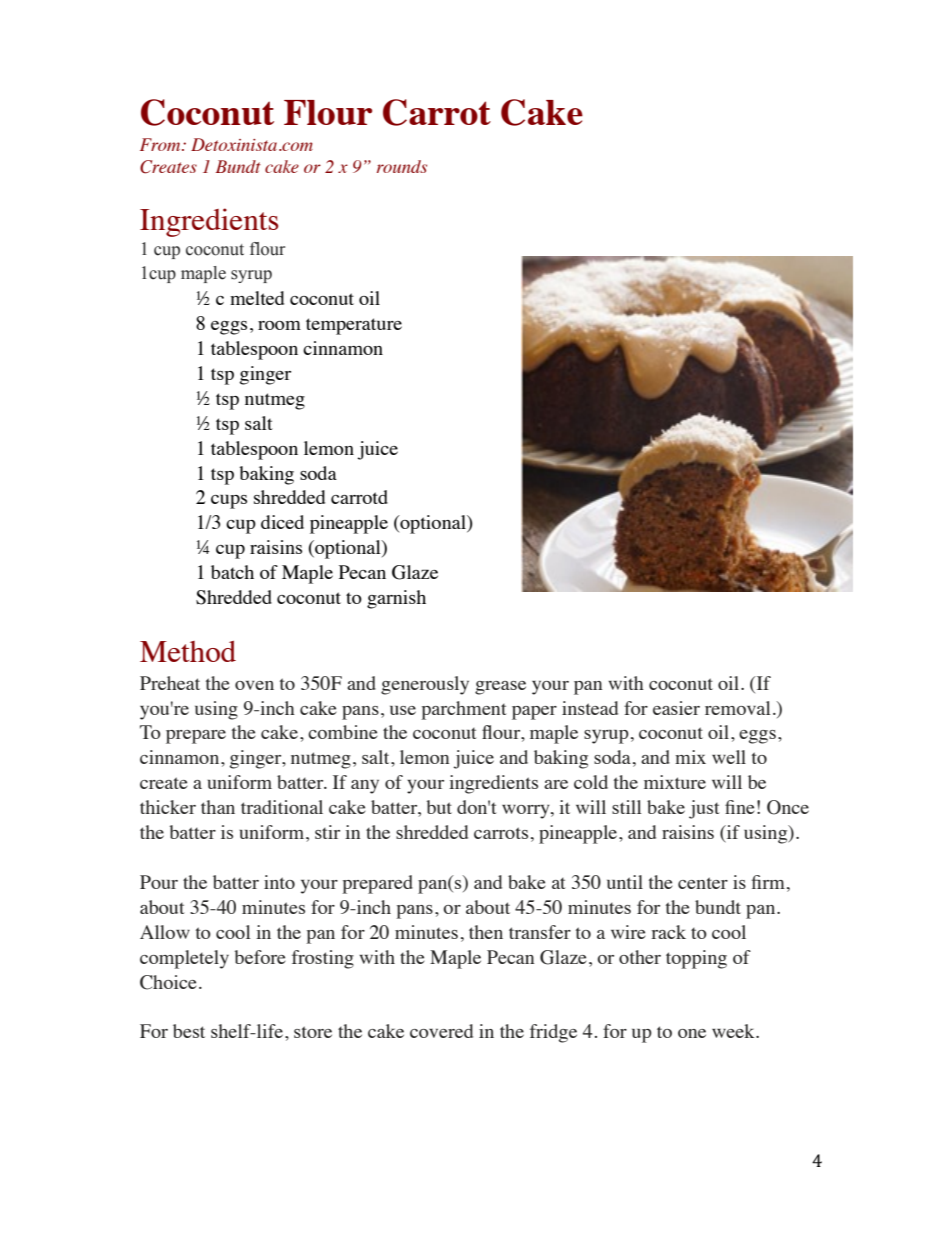  Describe the element at coordinates (441, 1031) in the screenshot. I see `covered` at that location.
